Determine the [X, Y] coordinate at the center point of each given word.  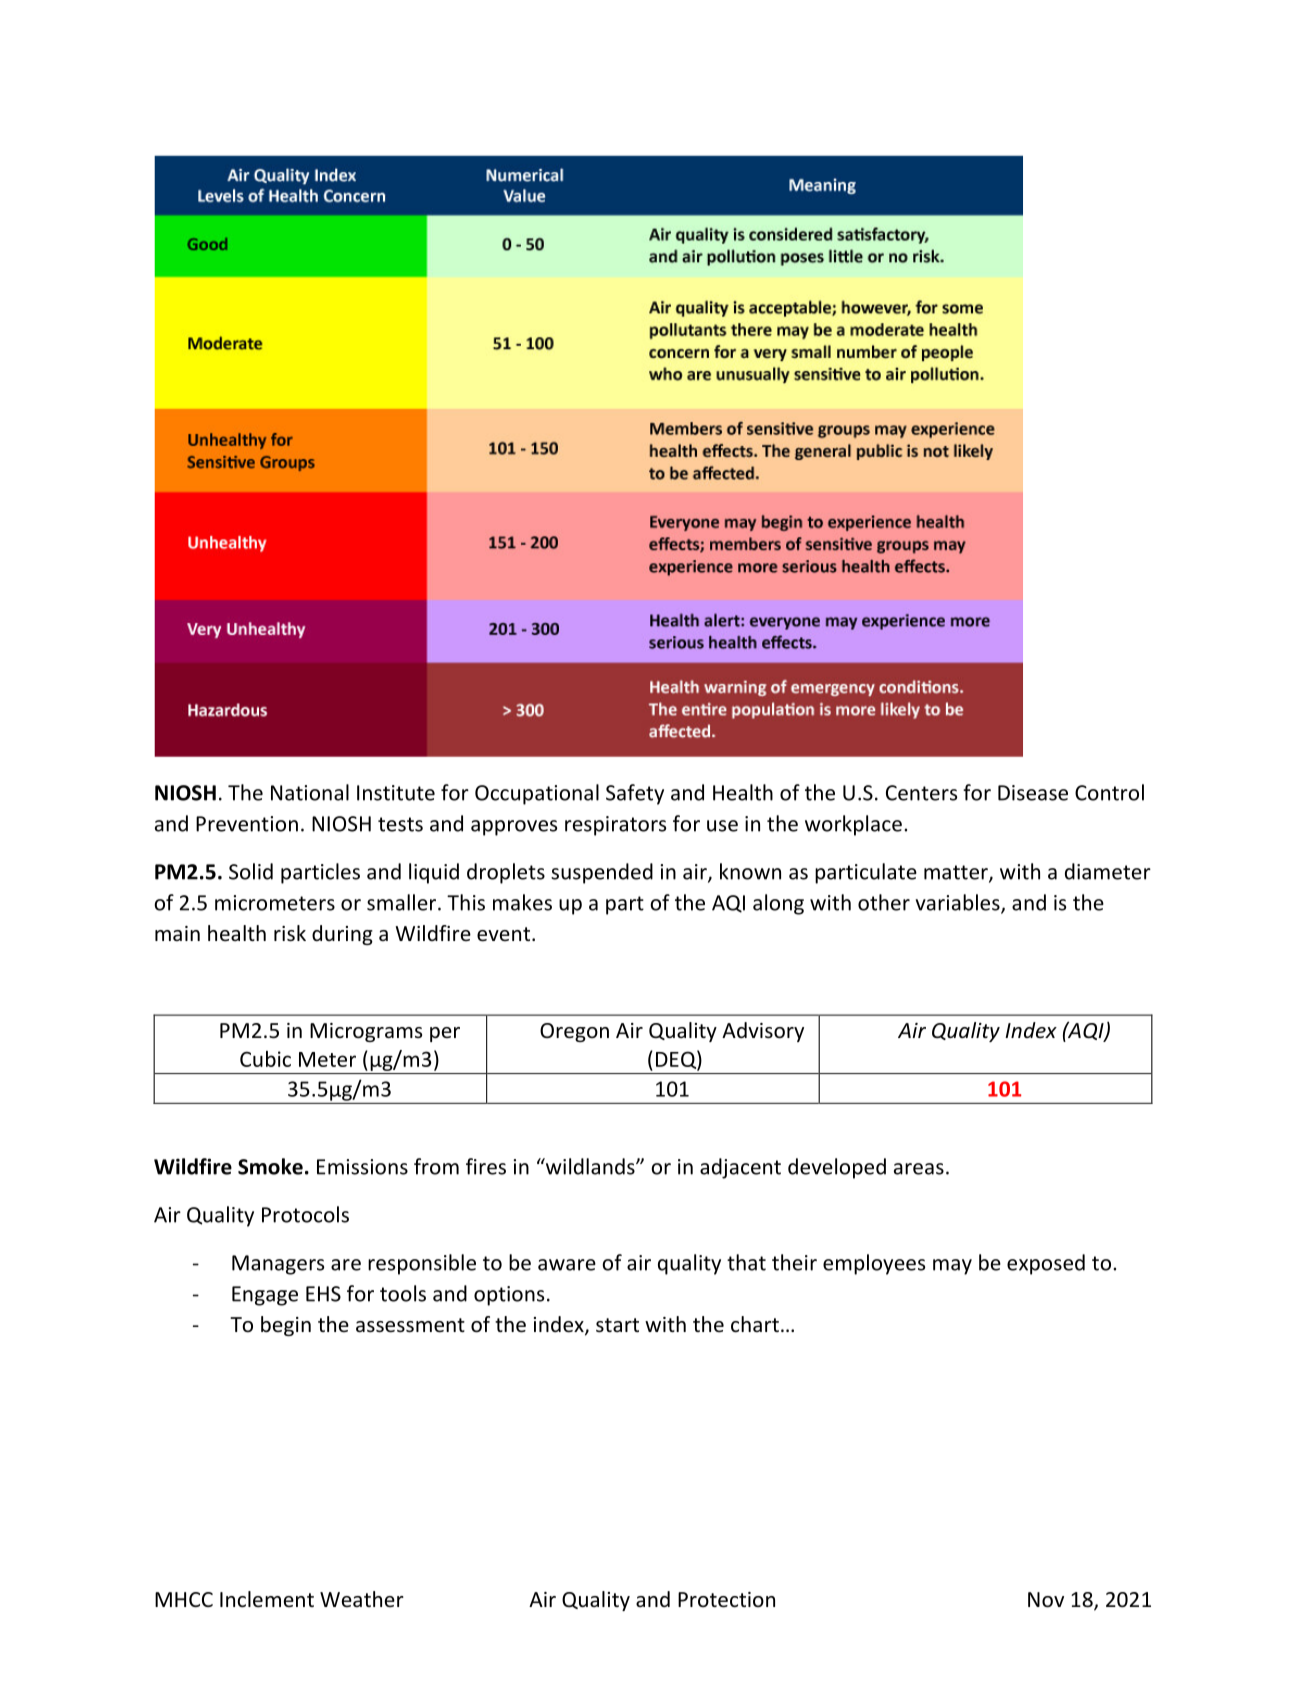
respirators [615, 826]
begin [286, 1326]
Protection [726, 1600]
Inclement [267, 1599]
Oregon [574, 1032]
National [310, 792]
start [617, 1325]
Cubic [265, 1059]
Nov [1046, 1600]
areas [919, 1169]
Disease [1033, 793]
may [952, 1267]
